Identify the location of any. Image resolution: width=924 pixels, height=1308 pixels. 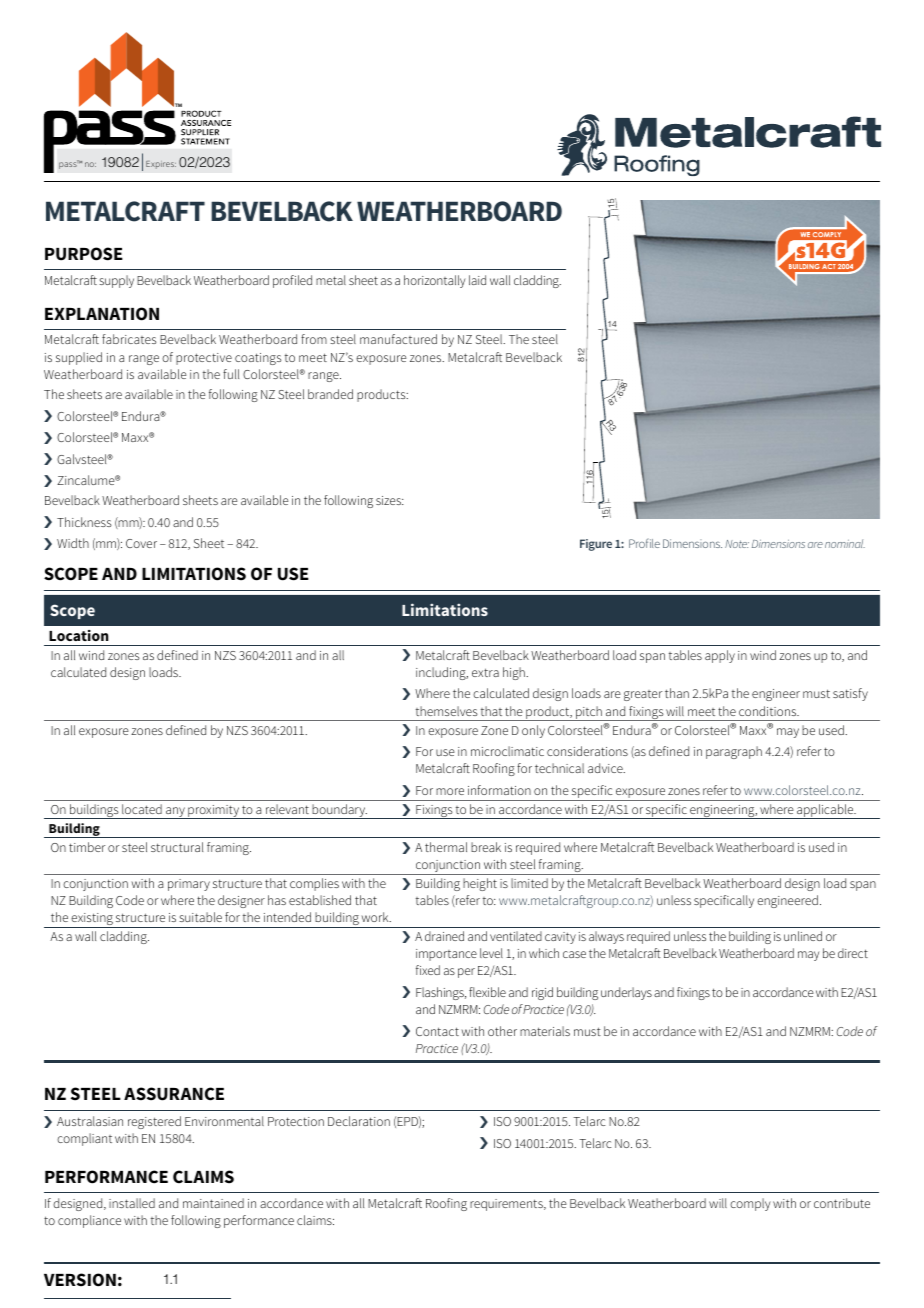
(175, 813).
